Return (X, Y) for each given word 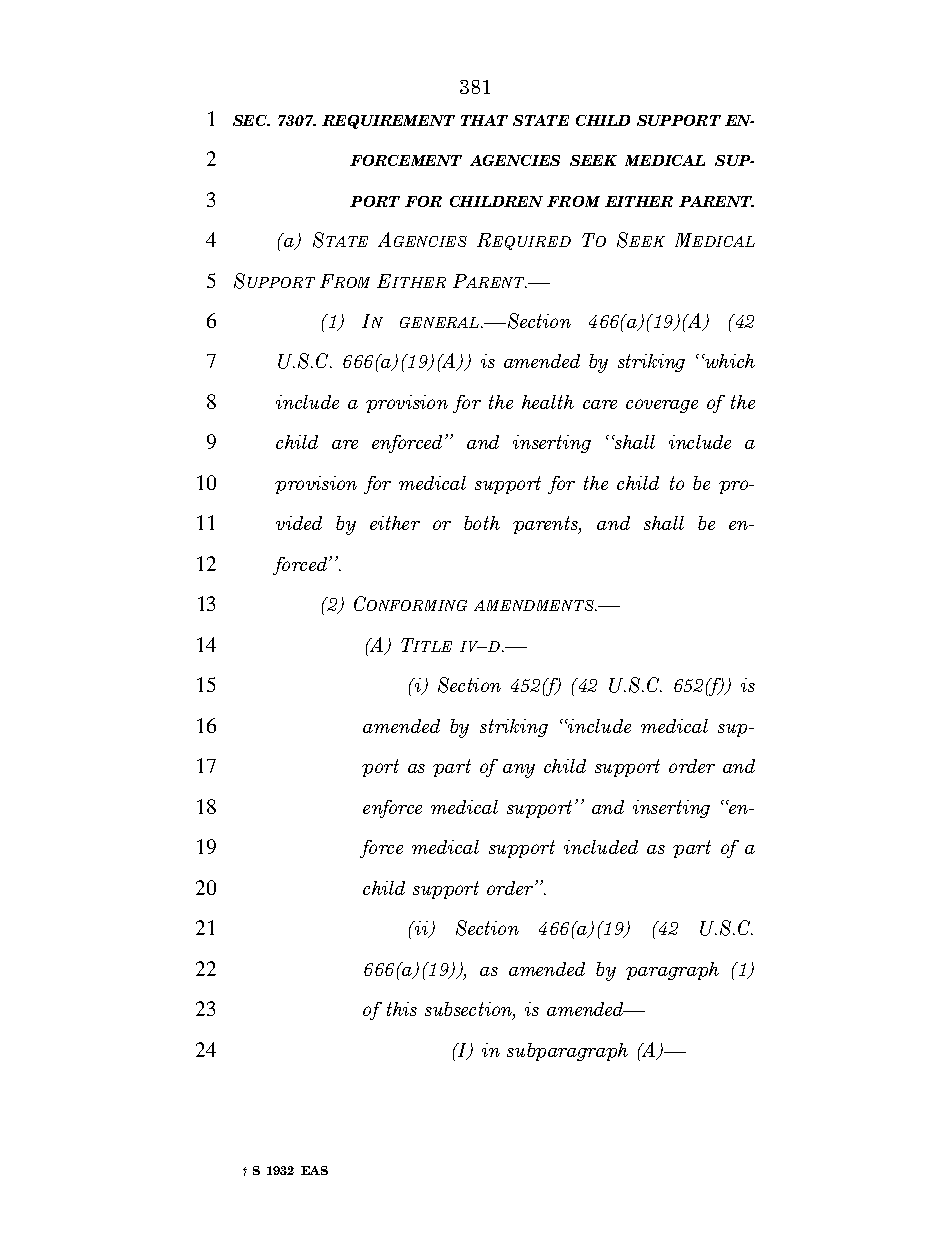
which (729, 361)
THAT (484, 120)
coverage (662, 406)
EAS (314, 1170)
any (519, 771)
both (482, 523)
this (402, 1009)
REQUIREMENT (388, 122)
